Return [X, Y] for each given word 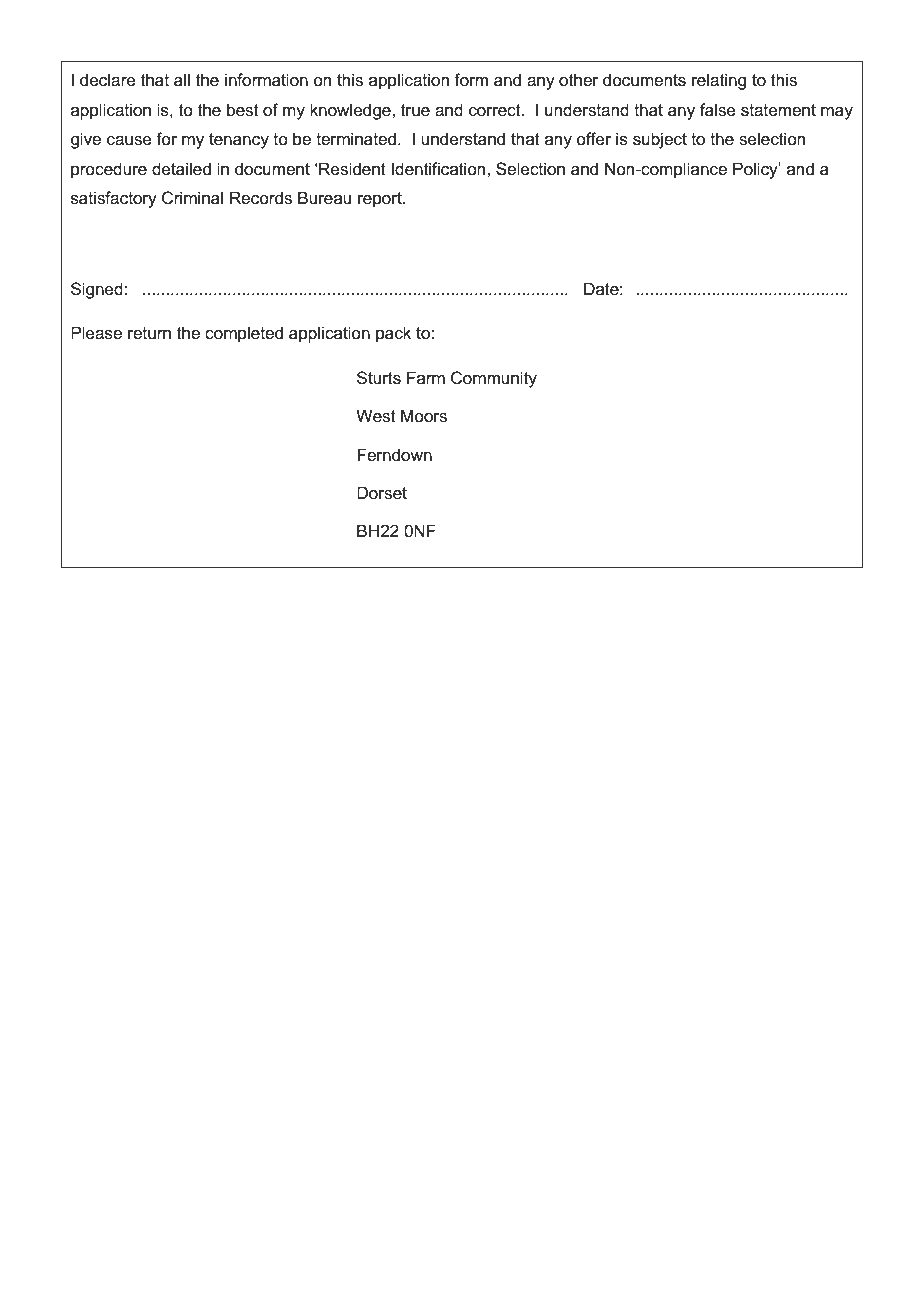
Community [494, 379]
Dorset [382, 493]
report [381, 200]
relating [719, 81]
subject [660, 140]
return [149, 333]
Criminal [192, 198]
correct [496, 110]
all [182, 80]
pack [393, 334]
